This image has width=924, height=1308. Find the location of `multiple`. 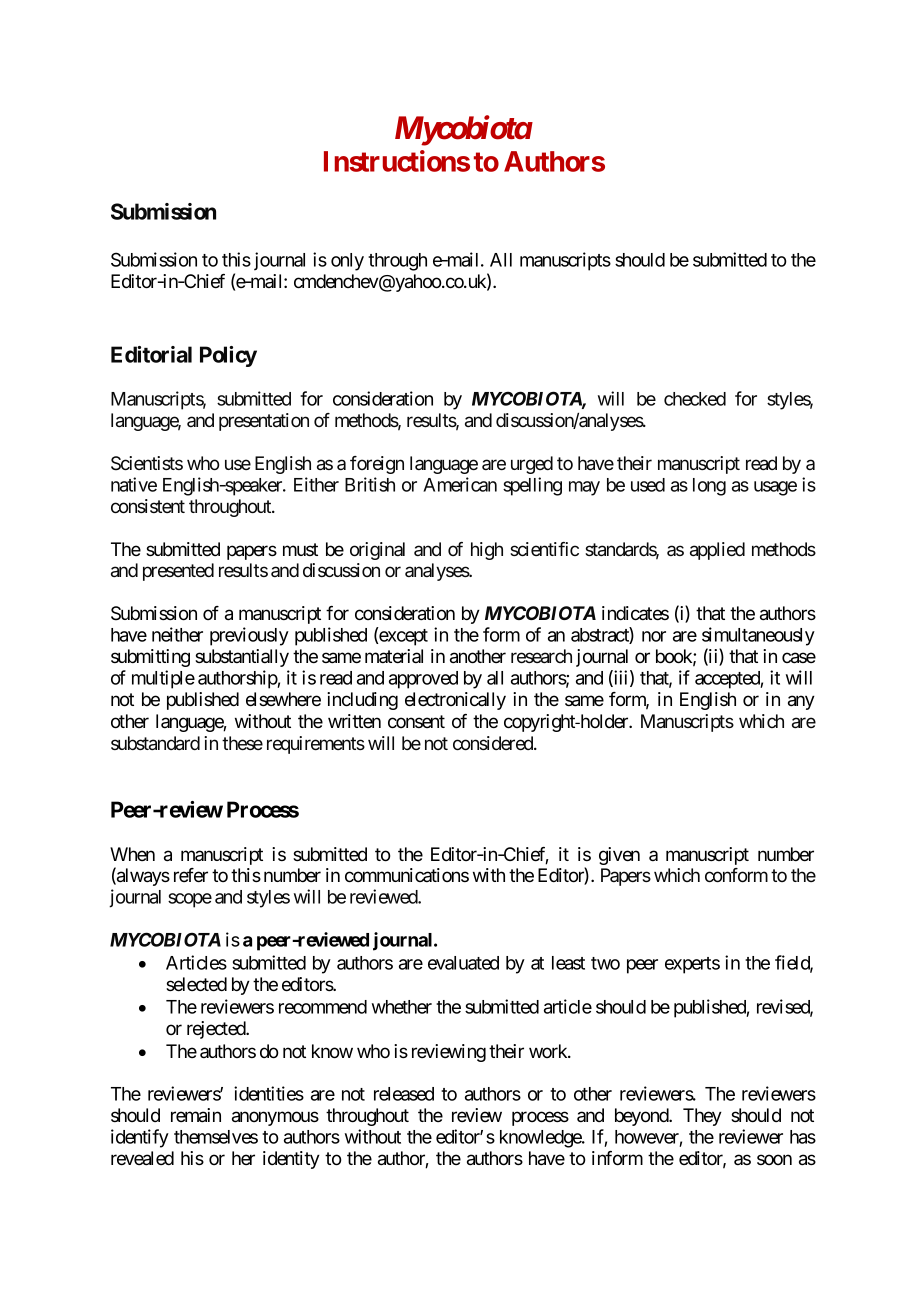

multiple is located at coordinates (163, 679).
